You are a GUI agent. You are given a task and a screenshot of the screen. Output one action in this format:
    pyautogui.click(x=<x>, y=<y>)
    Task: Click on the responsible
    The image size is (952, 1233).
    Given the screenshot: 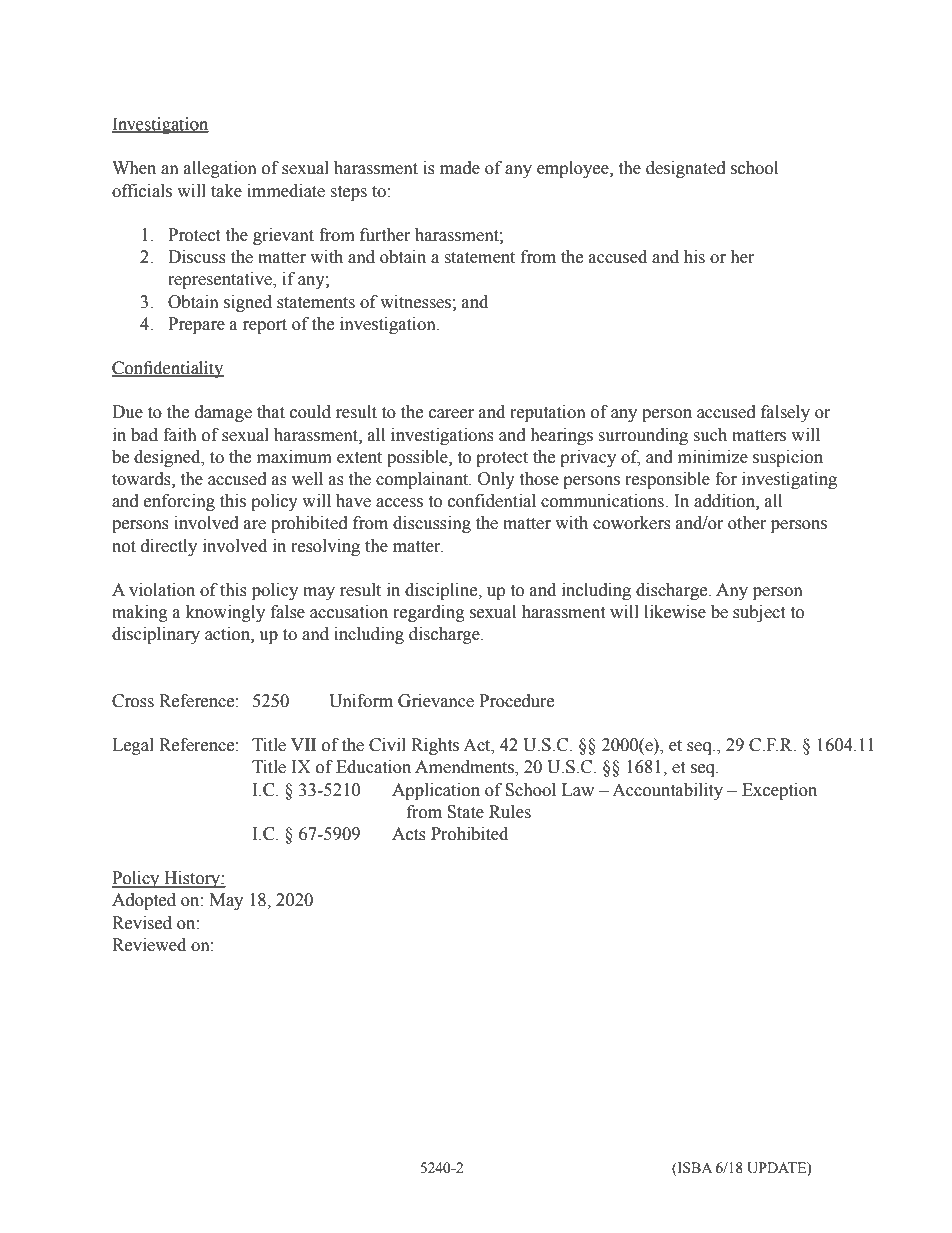 What is the action you would take?
    pyautogui.click(x=667, y=480)
